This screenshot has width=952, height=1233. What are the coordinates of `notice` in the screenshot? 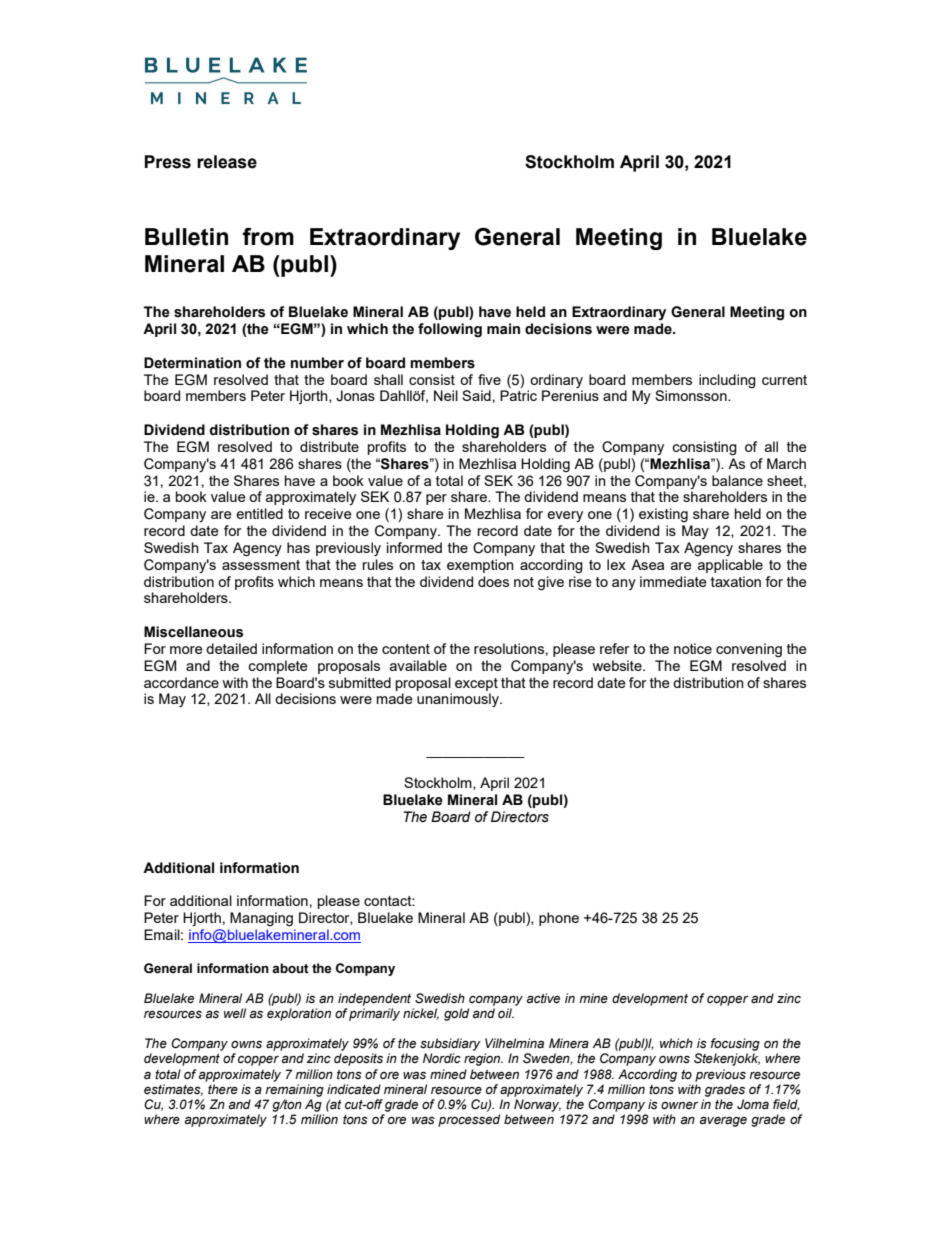 It's located at (693, 648).
